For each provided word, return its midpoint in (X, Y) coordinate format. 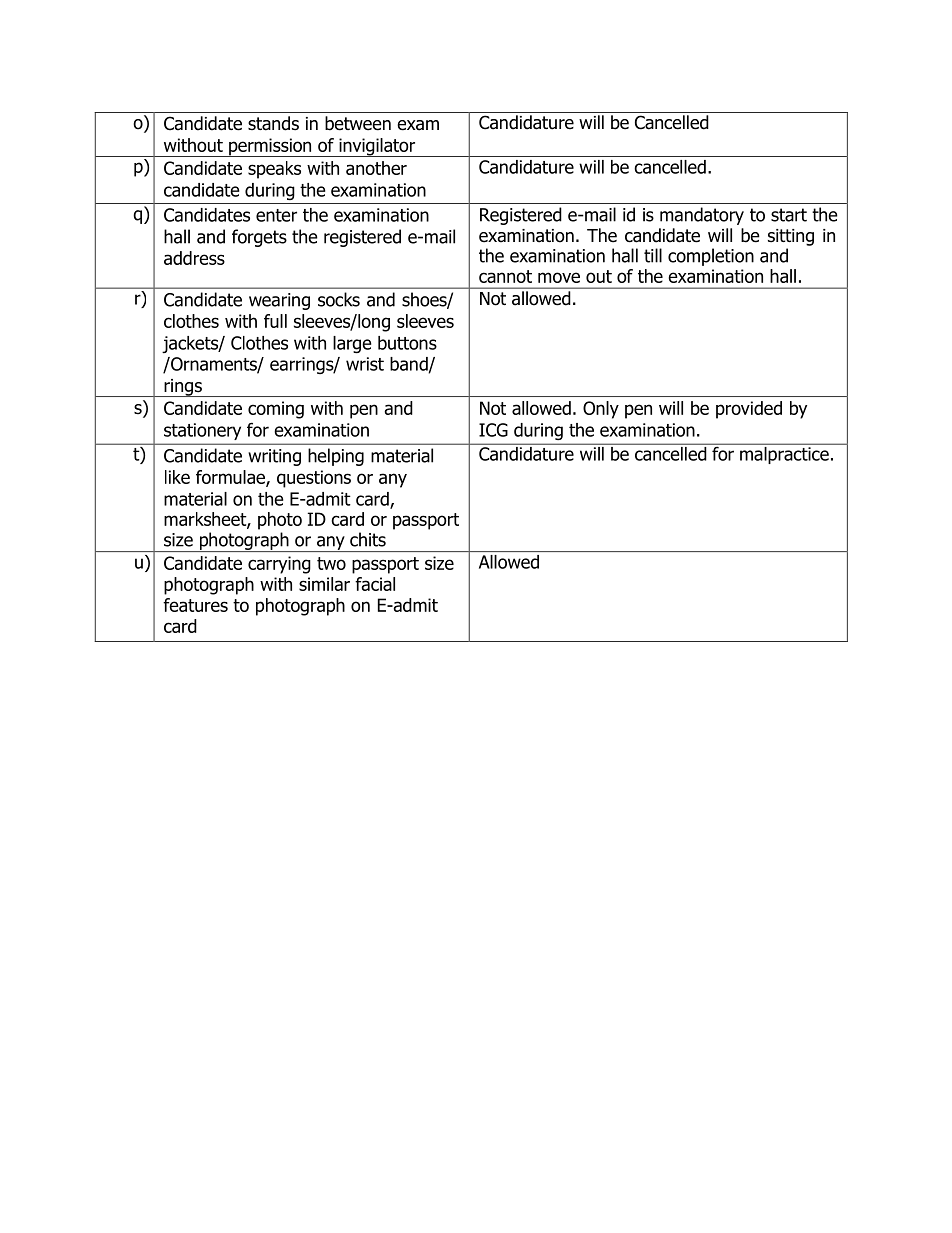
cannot (505, 276)
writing (274, 457)
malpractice (784, 454)
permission (270, 147)
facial (375, 584)
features (195, 605)
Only (601, 410)
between (358, 123)
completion (711, 257)
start (789, 215)
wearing (279, 301)
